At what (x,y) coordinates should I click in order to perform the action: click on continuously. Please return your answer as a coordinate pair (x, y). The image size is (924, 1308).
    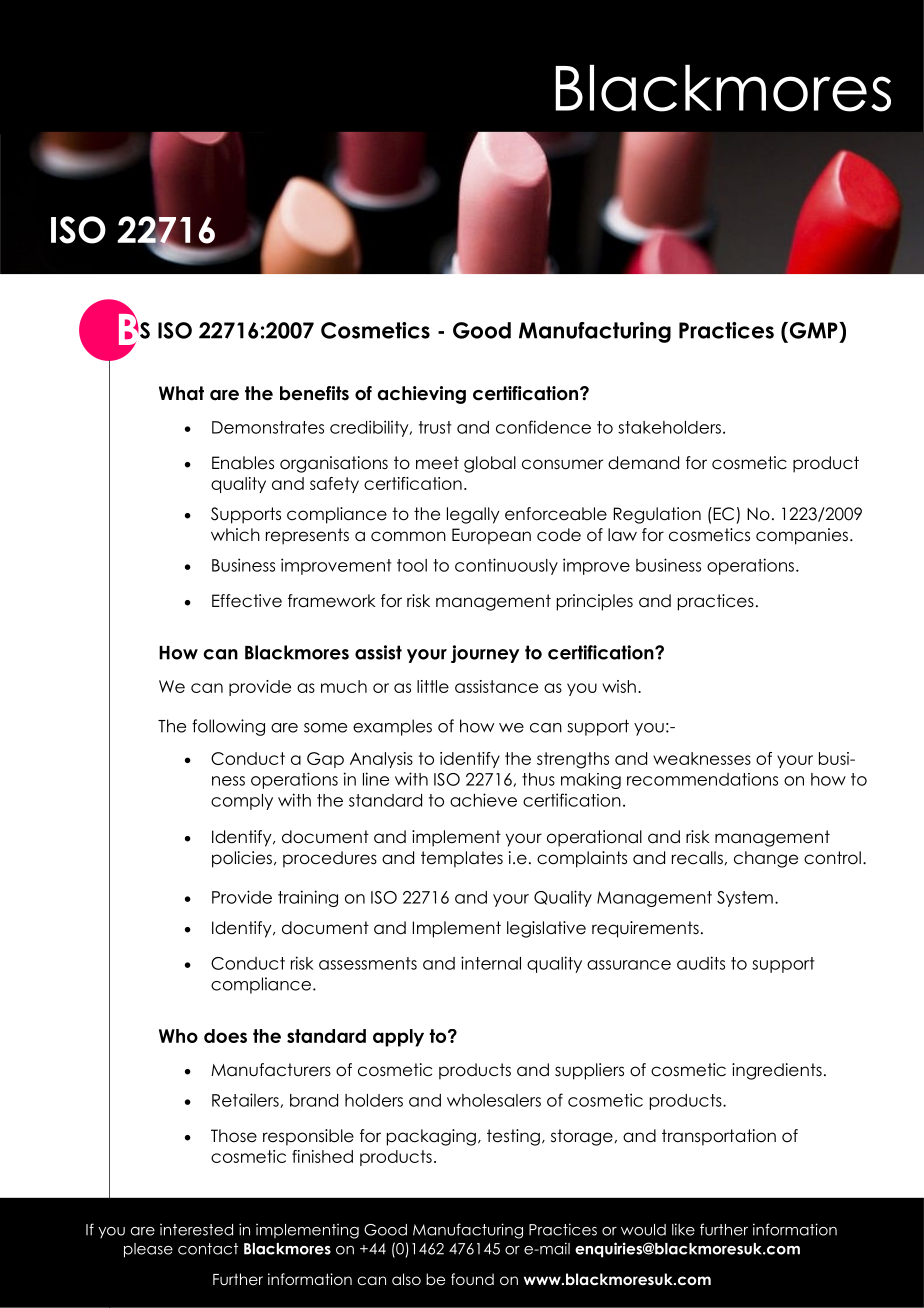
    Looking at the image, I should click on (506, 566).
